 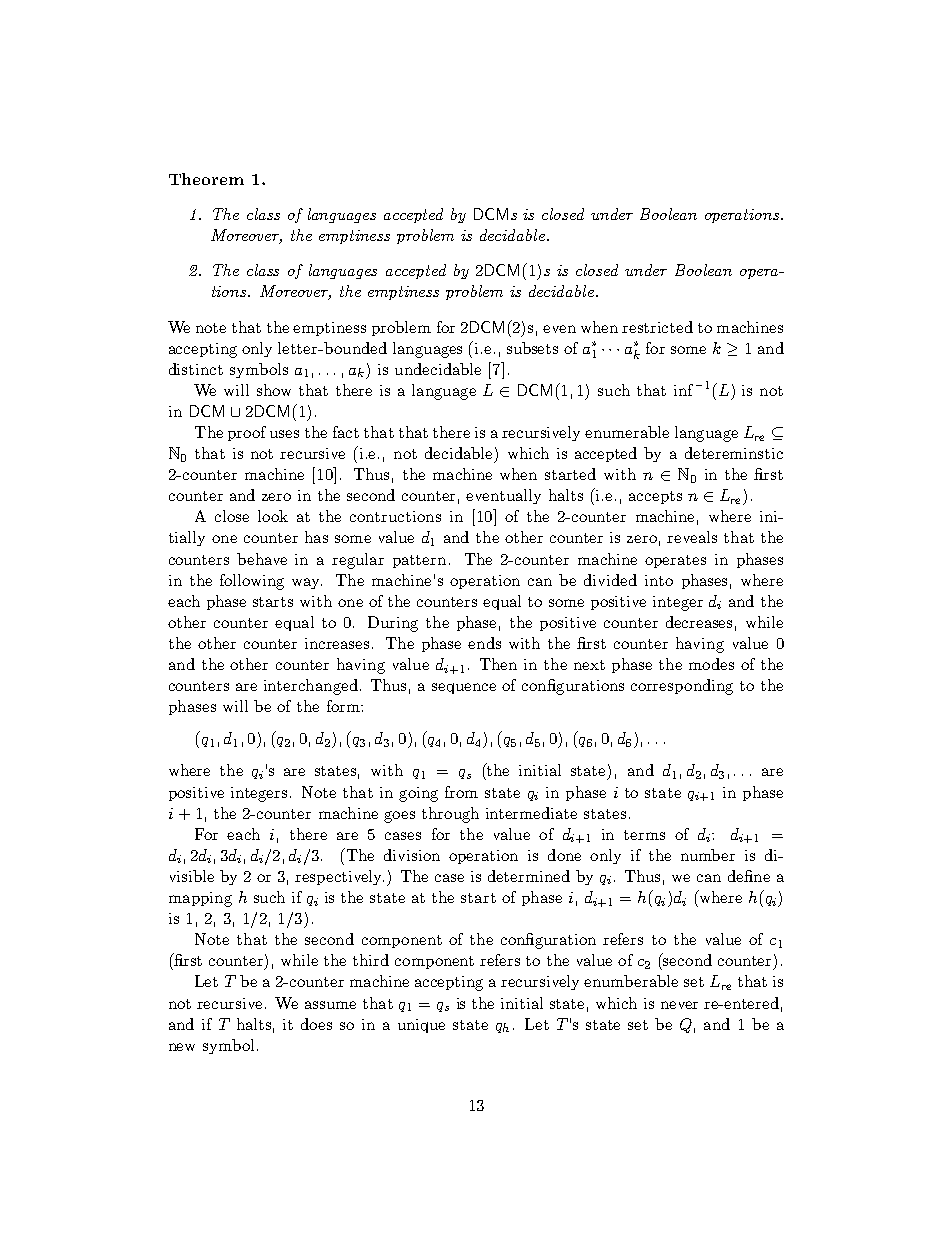 I want to click on through, so click(x=450, y=815).
